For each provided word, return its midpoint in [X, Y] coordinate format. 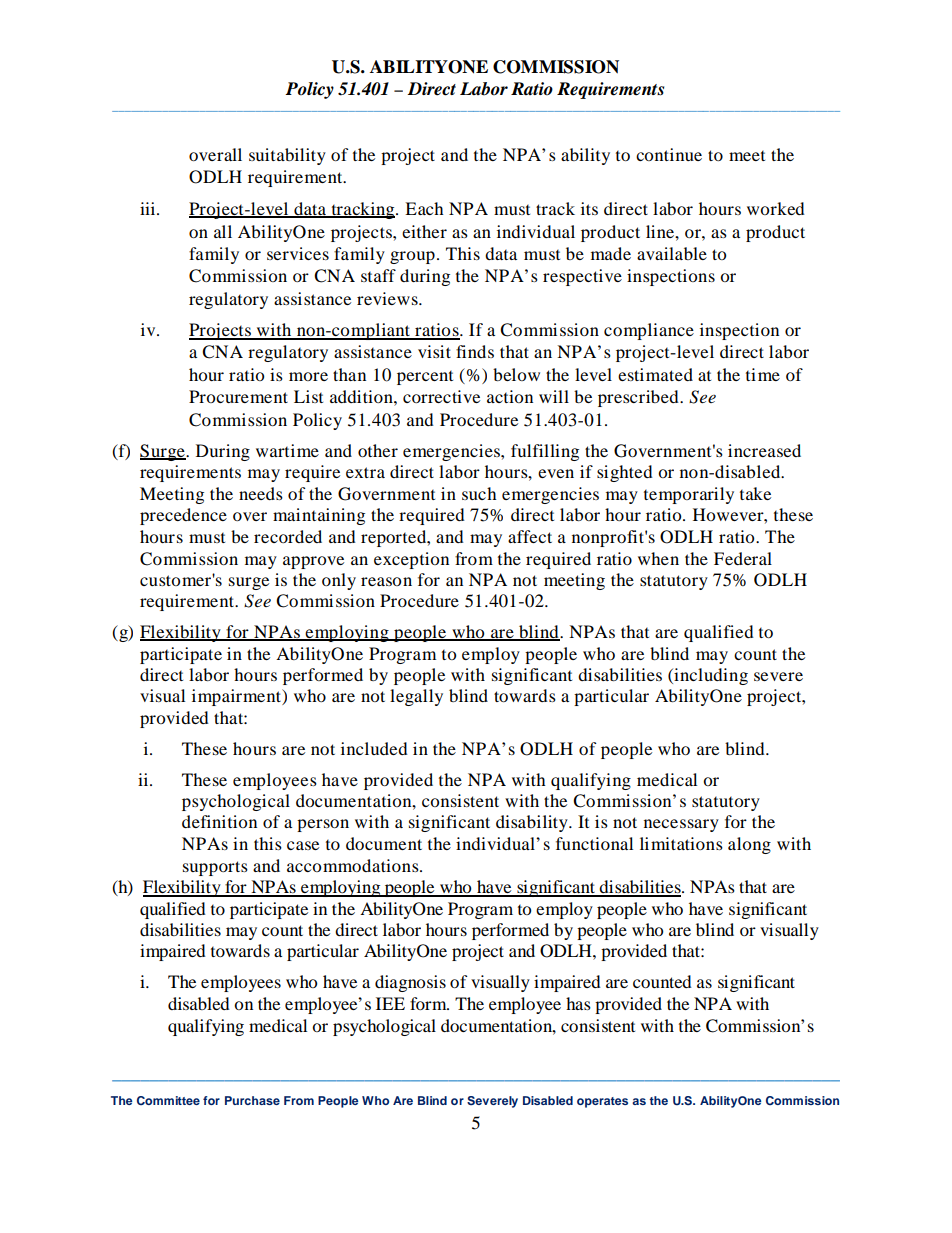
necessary [681, 825]
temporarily [689, 495]
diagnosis [410, 983]
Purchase [252, 1100]
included [374, 748]
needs [261, 493]
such [479, 493]
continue [669, 154]
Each [424, 208]
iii [149, 208]
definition [219, 821]
